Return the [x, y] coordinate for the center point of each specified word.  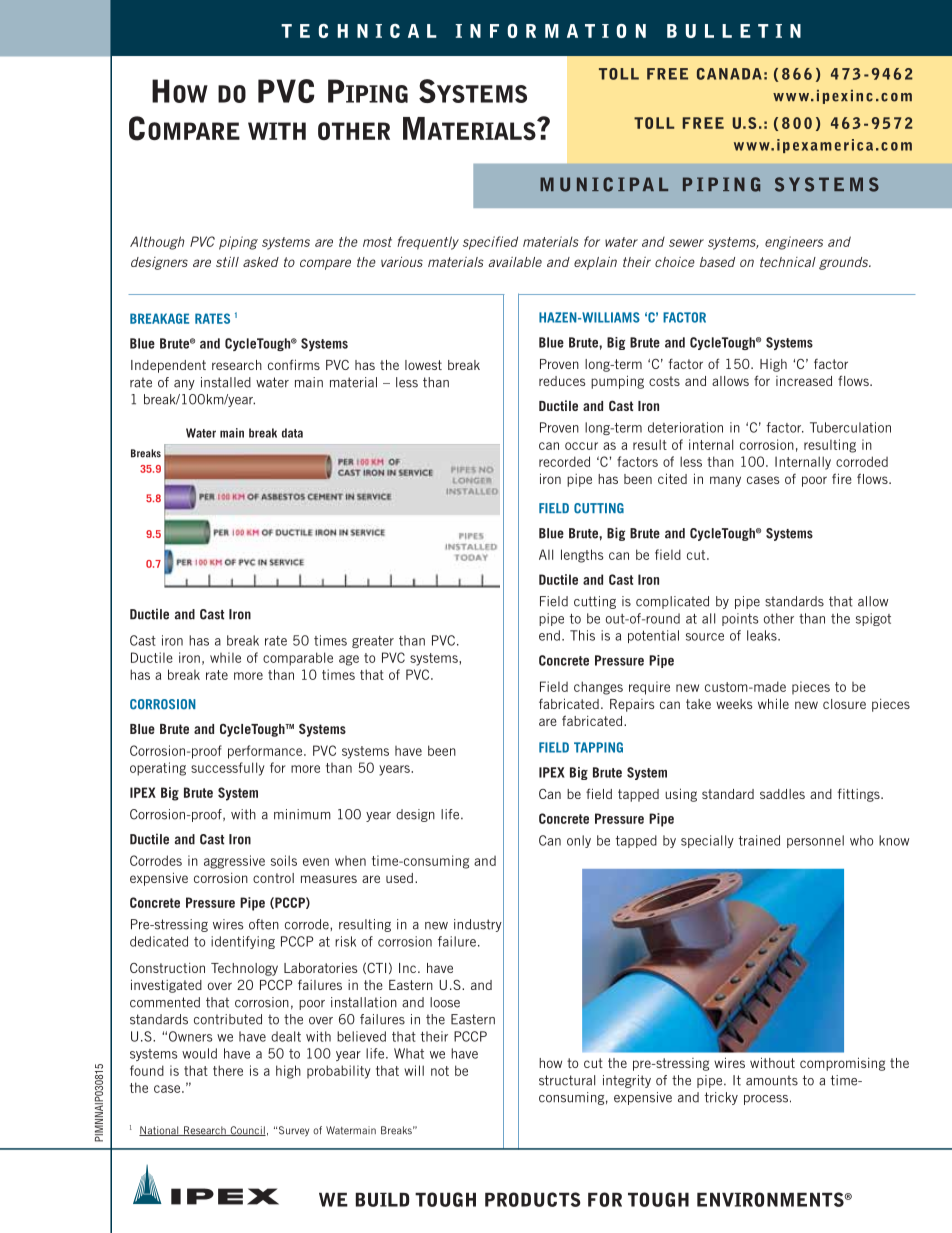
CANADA [729, 74]
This [582, 635]
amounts [772, 1080]
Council [247, 1131]
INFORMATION [550, 31]
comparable [298, 659]
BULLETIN [734, 31]
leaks [763, 635]
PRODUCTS [533, 1199]
